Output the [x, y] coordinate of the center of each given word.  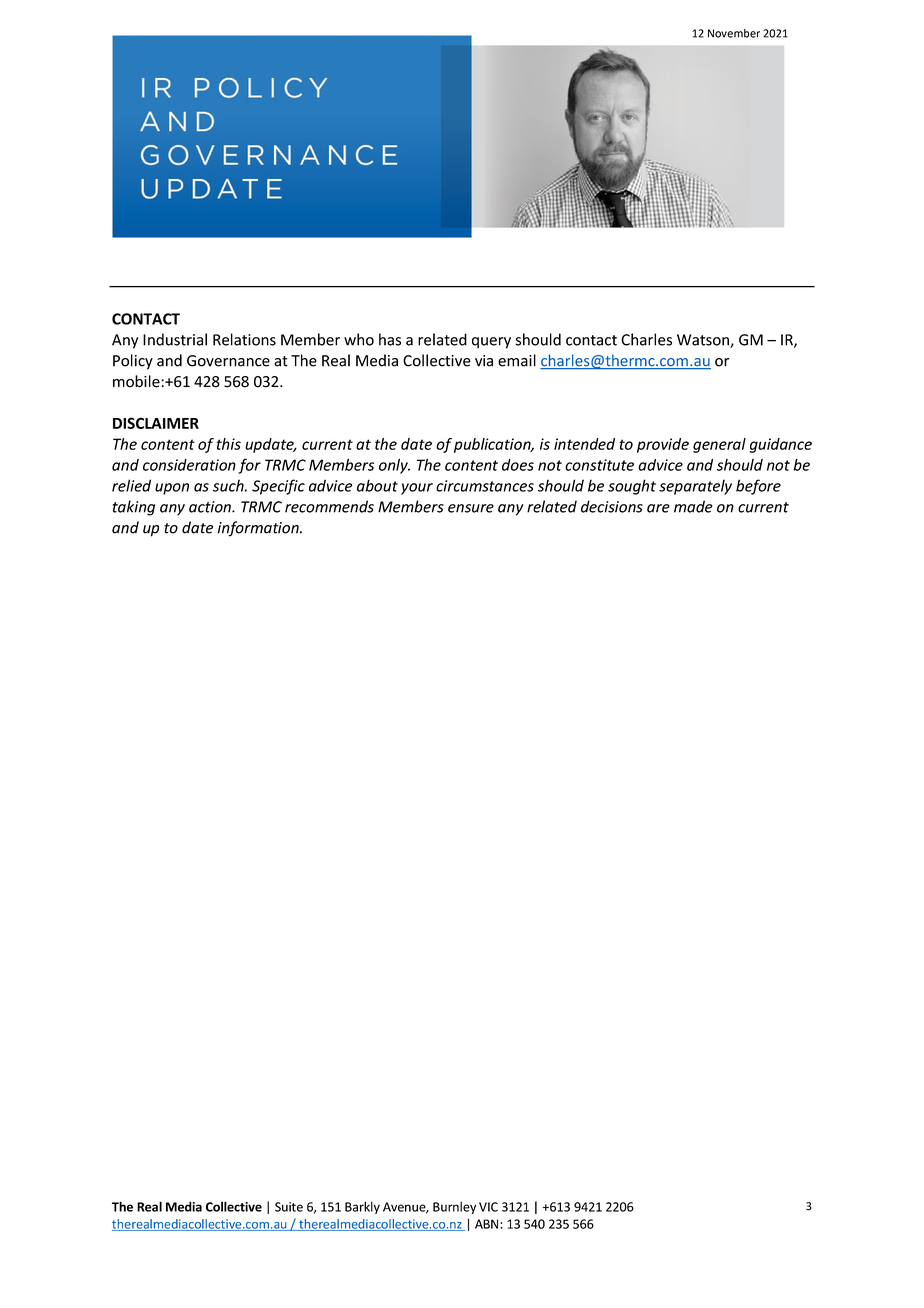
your [417, 489]
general [719, 445]
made [693, 506]
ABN [488, 1224]
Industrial [175, 339]
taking [134, 508]
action [211, 507]
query [491, 343]
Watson [704, 341]
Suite [289, 1207]
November [734, 33]
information [259, 529]
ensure [471, 508]
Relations [244, 339]
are [658, 508]
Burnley [454, 1207]
